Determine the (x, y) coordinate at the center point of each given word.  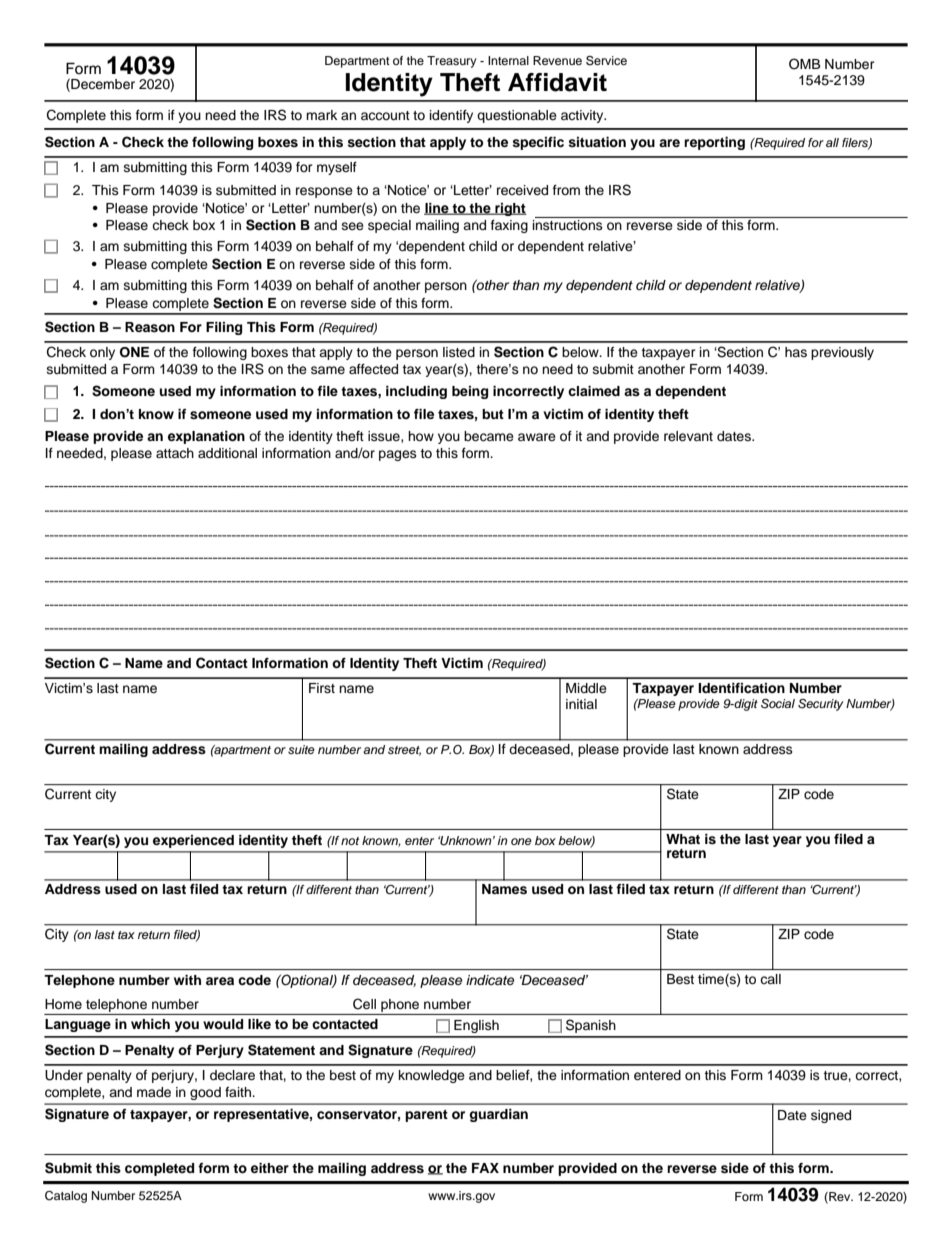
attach (175, 453)
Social (778, 704)
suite (301, 749)
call (771, 979)
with (187, 980)
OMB (804, 64)
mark (321, 115)
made (154, 1092)
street (404, 751)
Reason (150, 327)
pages (398, 455)
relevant (688, 436)
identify (451, 116)
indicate (490, 980)
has (796, 352)
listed (459, 352)
